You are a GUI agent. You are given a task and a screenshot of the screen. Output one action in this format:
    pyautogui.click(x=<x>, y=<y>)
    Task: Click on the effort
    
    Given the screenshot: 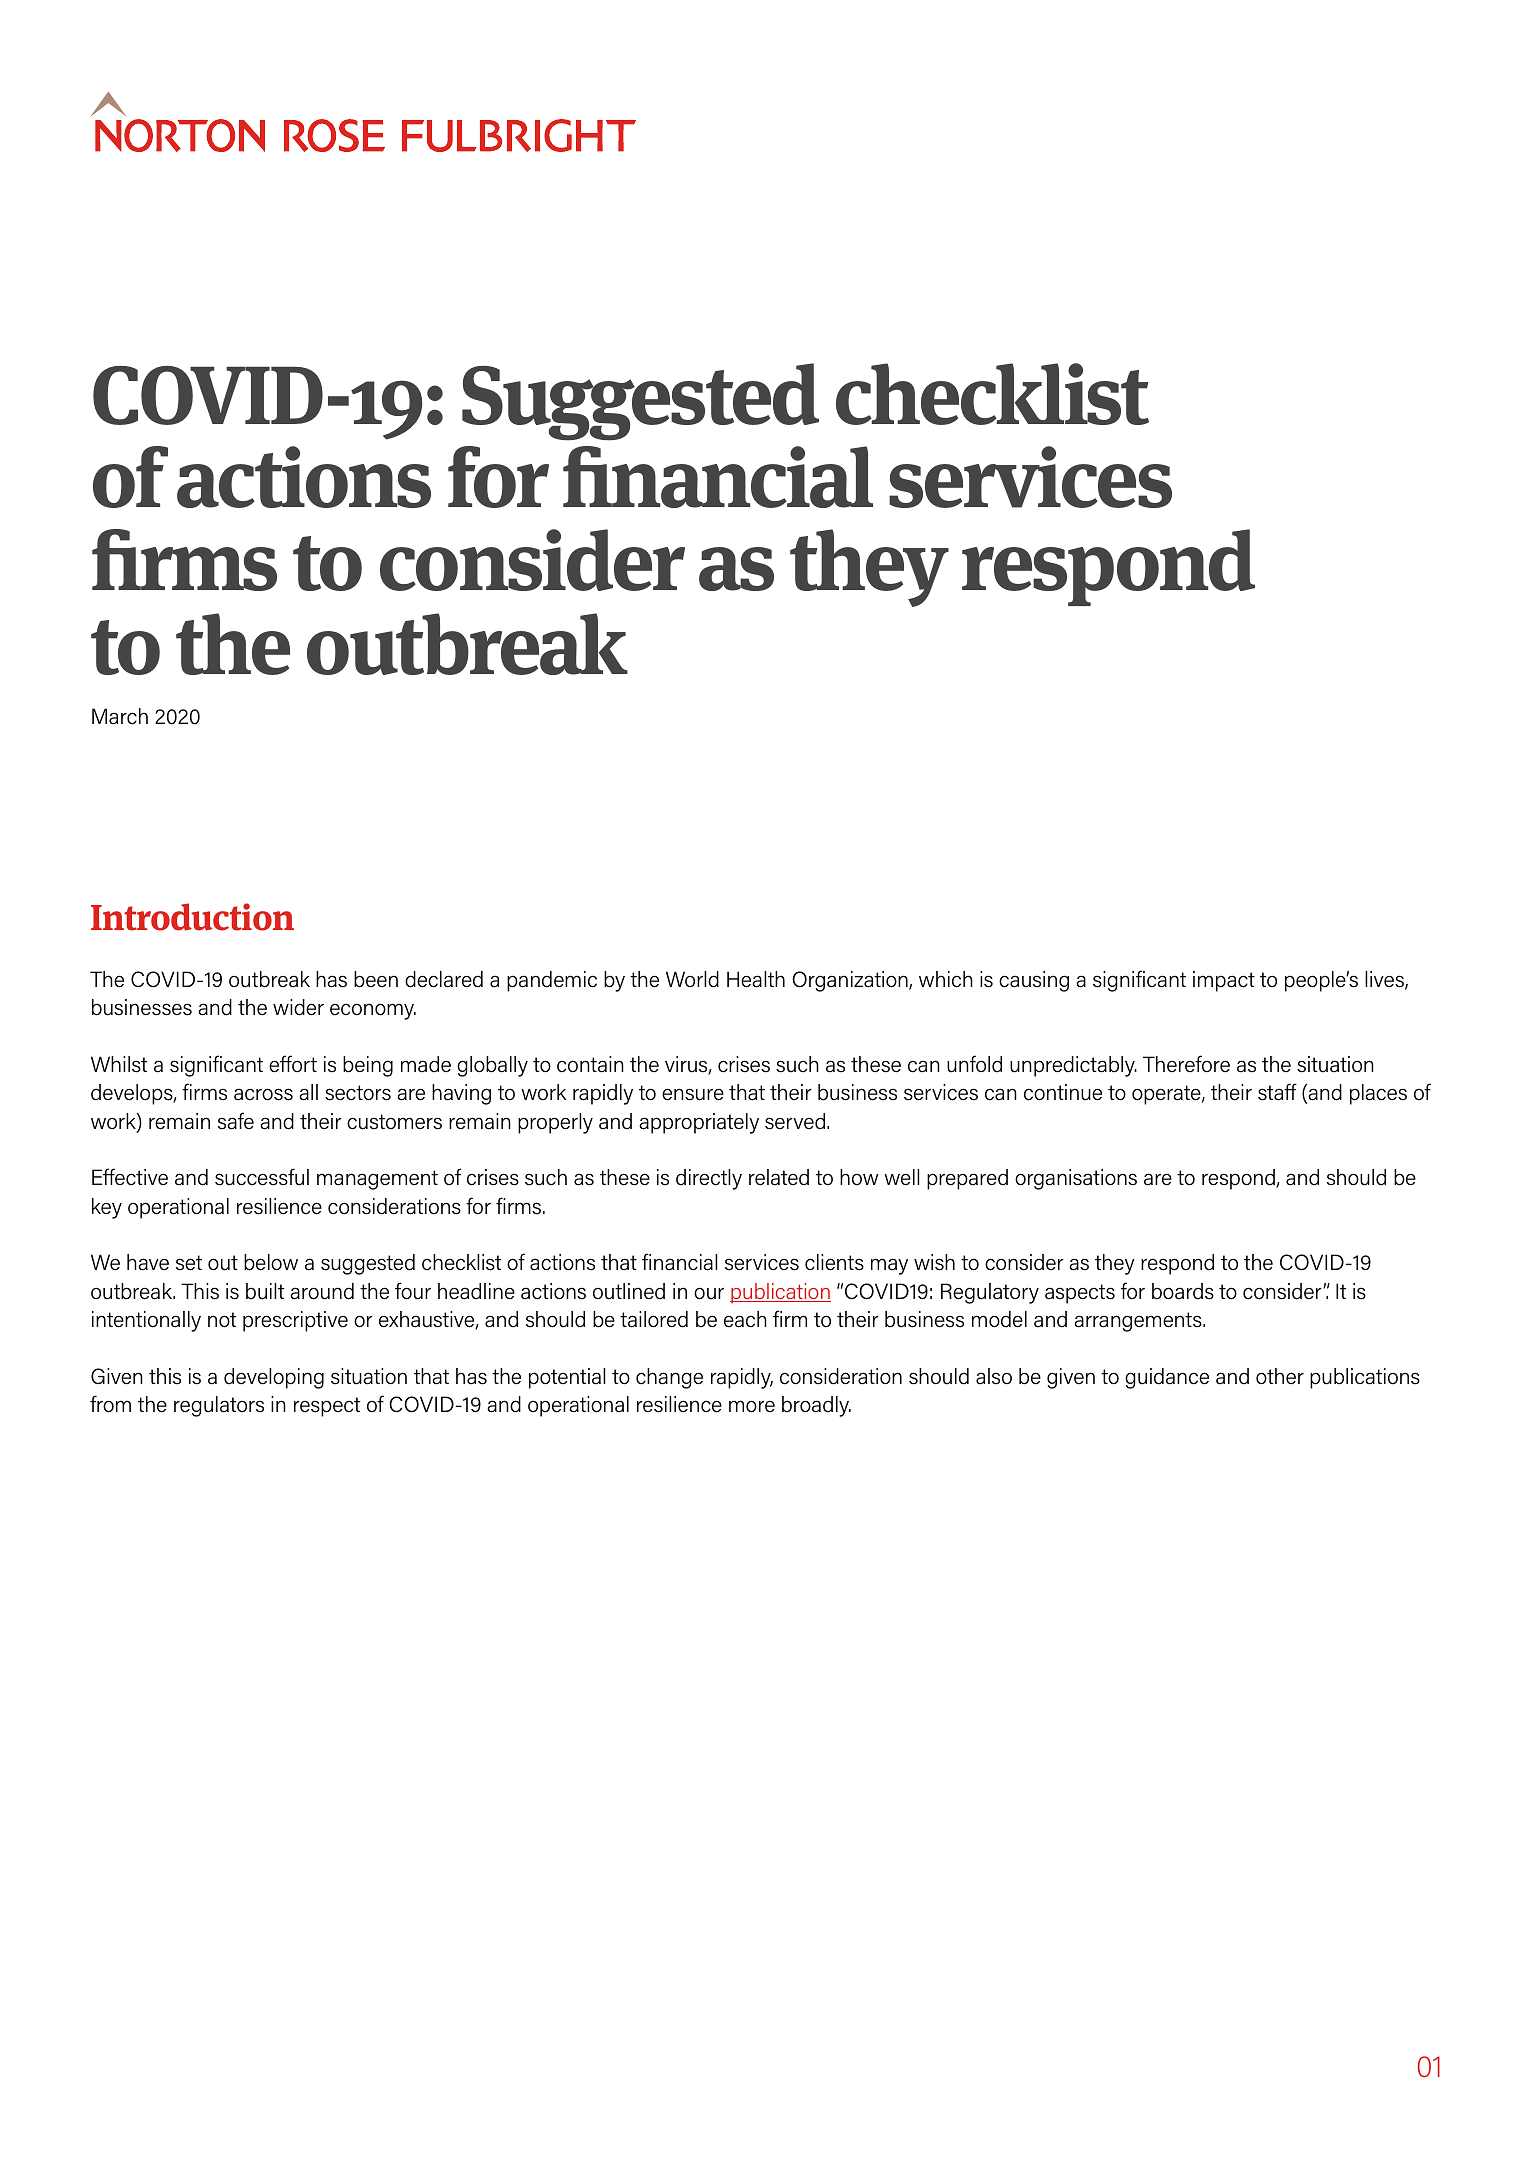 What is the action you would take?
    pyautogui.click(x=293, y=1064)
